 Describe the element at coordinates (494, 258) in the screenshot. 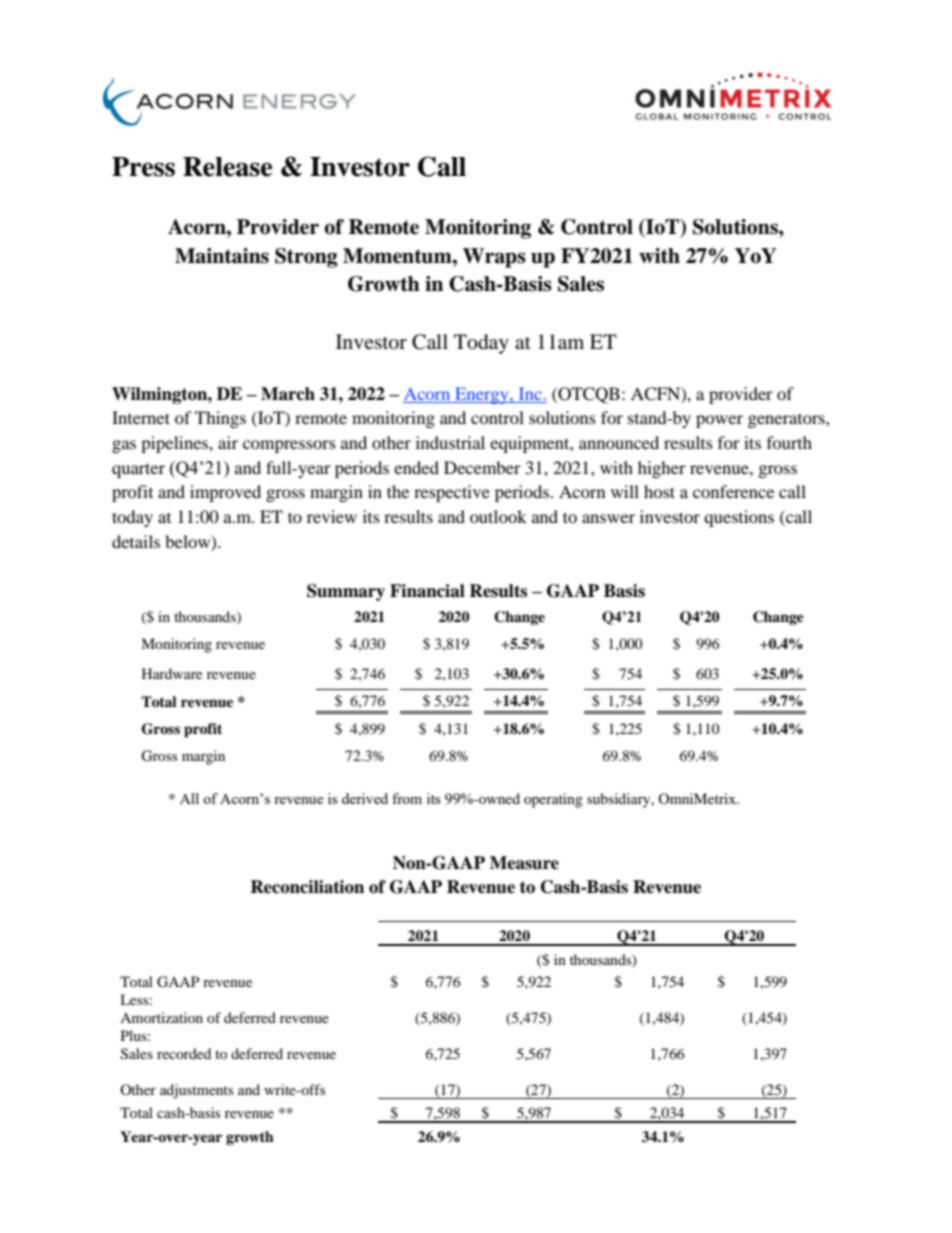

I see `Wraps` at that location.
